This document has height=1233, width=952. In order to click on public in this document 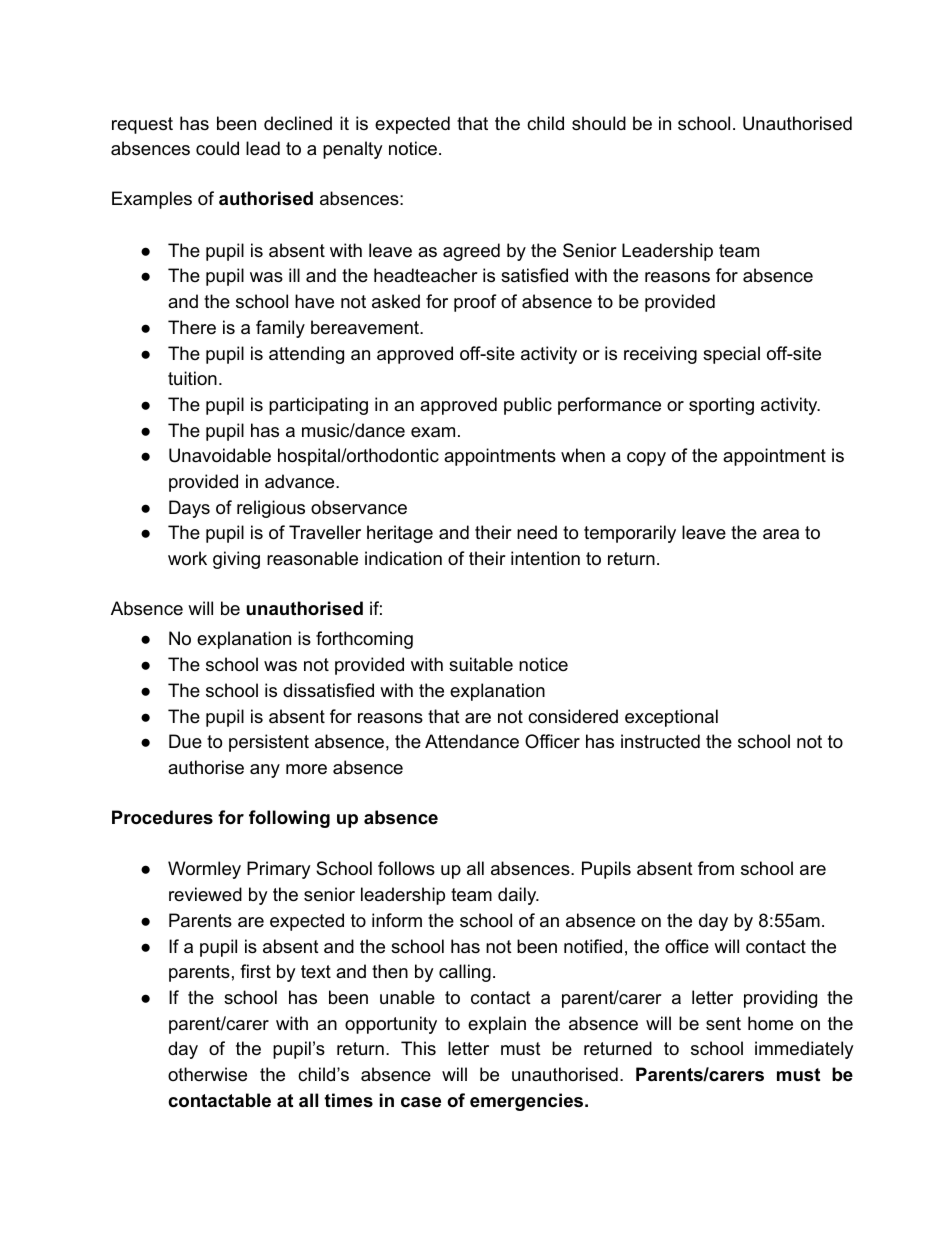, I will do `click(528, 406)`.
